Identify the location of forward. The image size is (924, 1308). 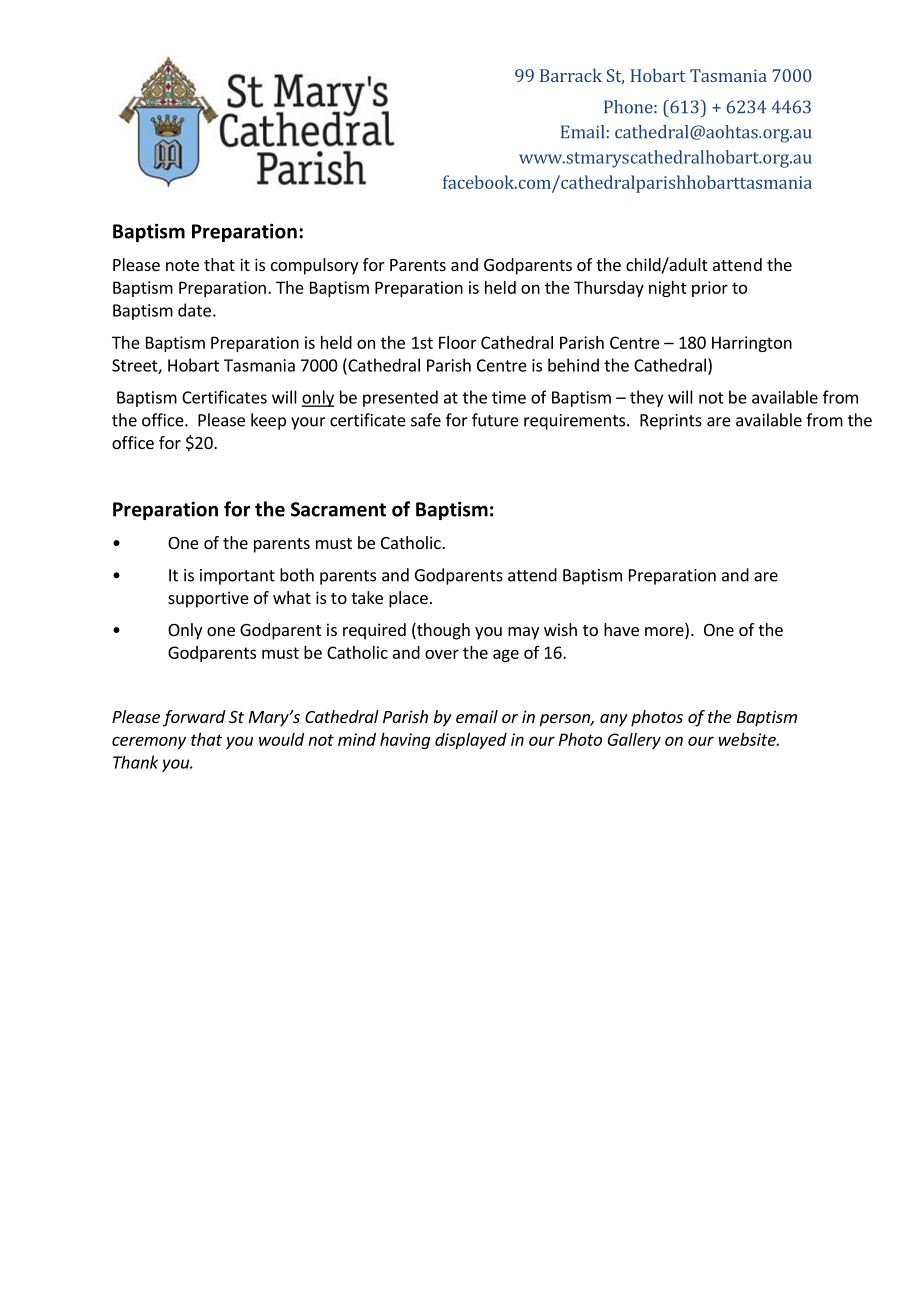
(194, 718).
